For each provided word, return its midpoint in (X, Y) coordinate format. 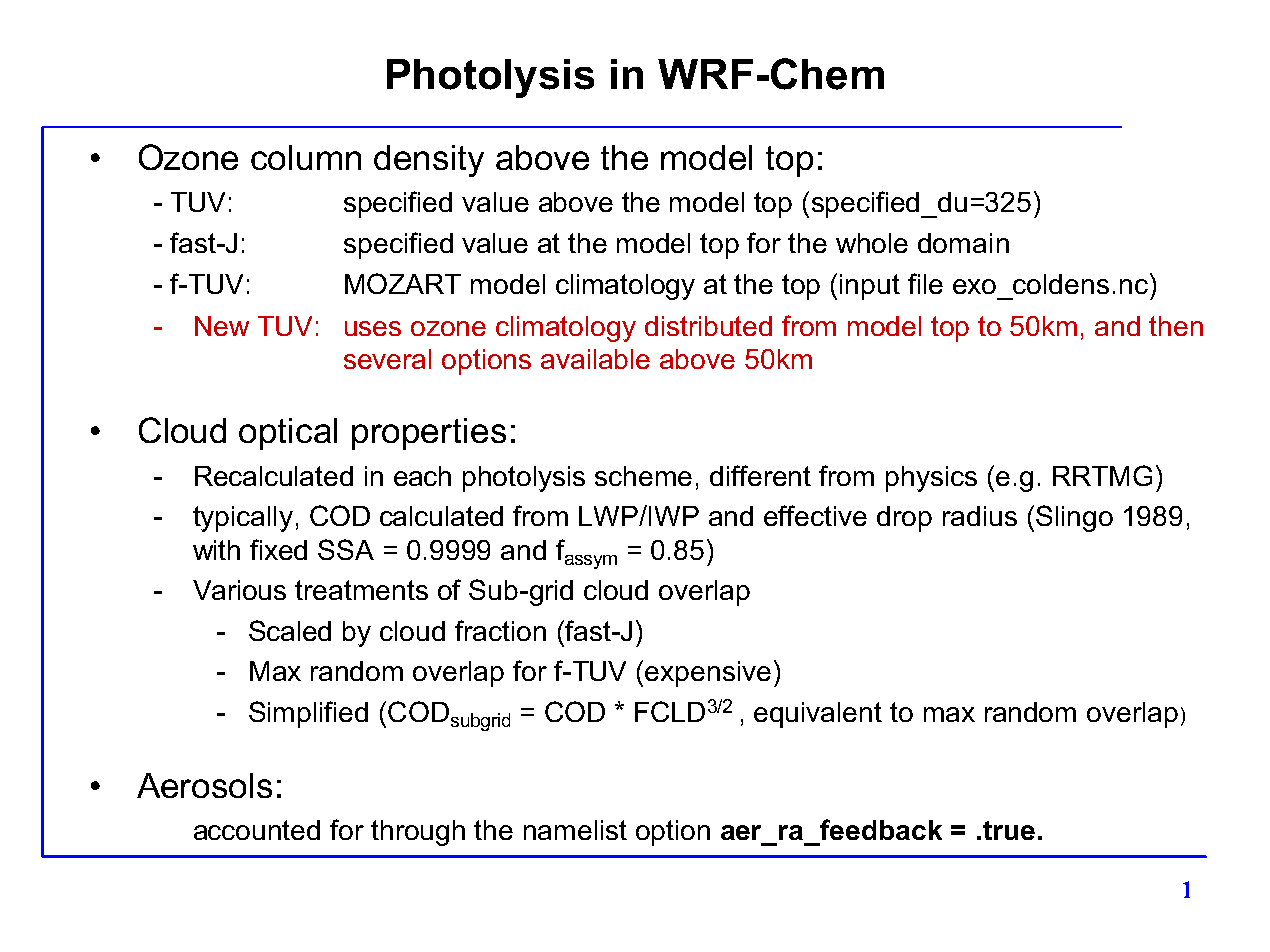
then (1176, 326)
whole (872, 243)
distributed (708, 326)
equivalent (818, 715)
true (1009, 830)
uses (373, 328)
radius (980, 516)
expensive (708, 674)
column (306, 157)
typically (243, 519)
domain (963, 243)
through (418, 833)
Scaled (290, 630)
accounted (257, 830)
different (760, 475)
